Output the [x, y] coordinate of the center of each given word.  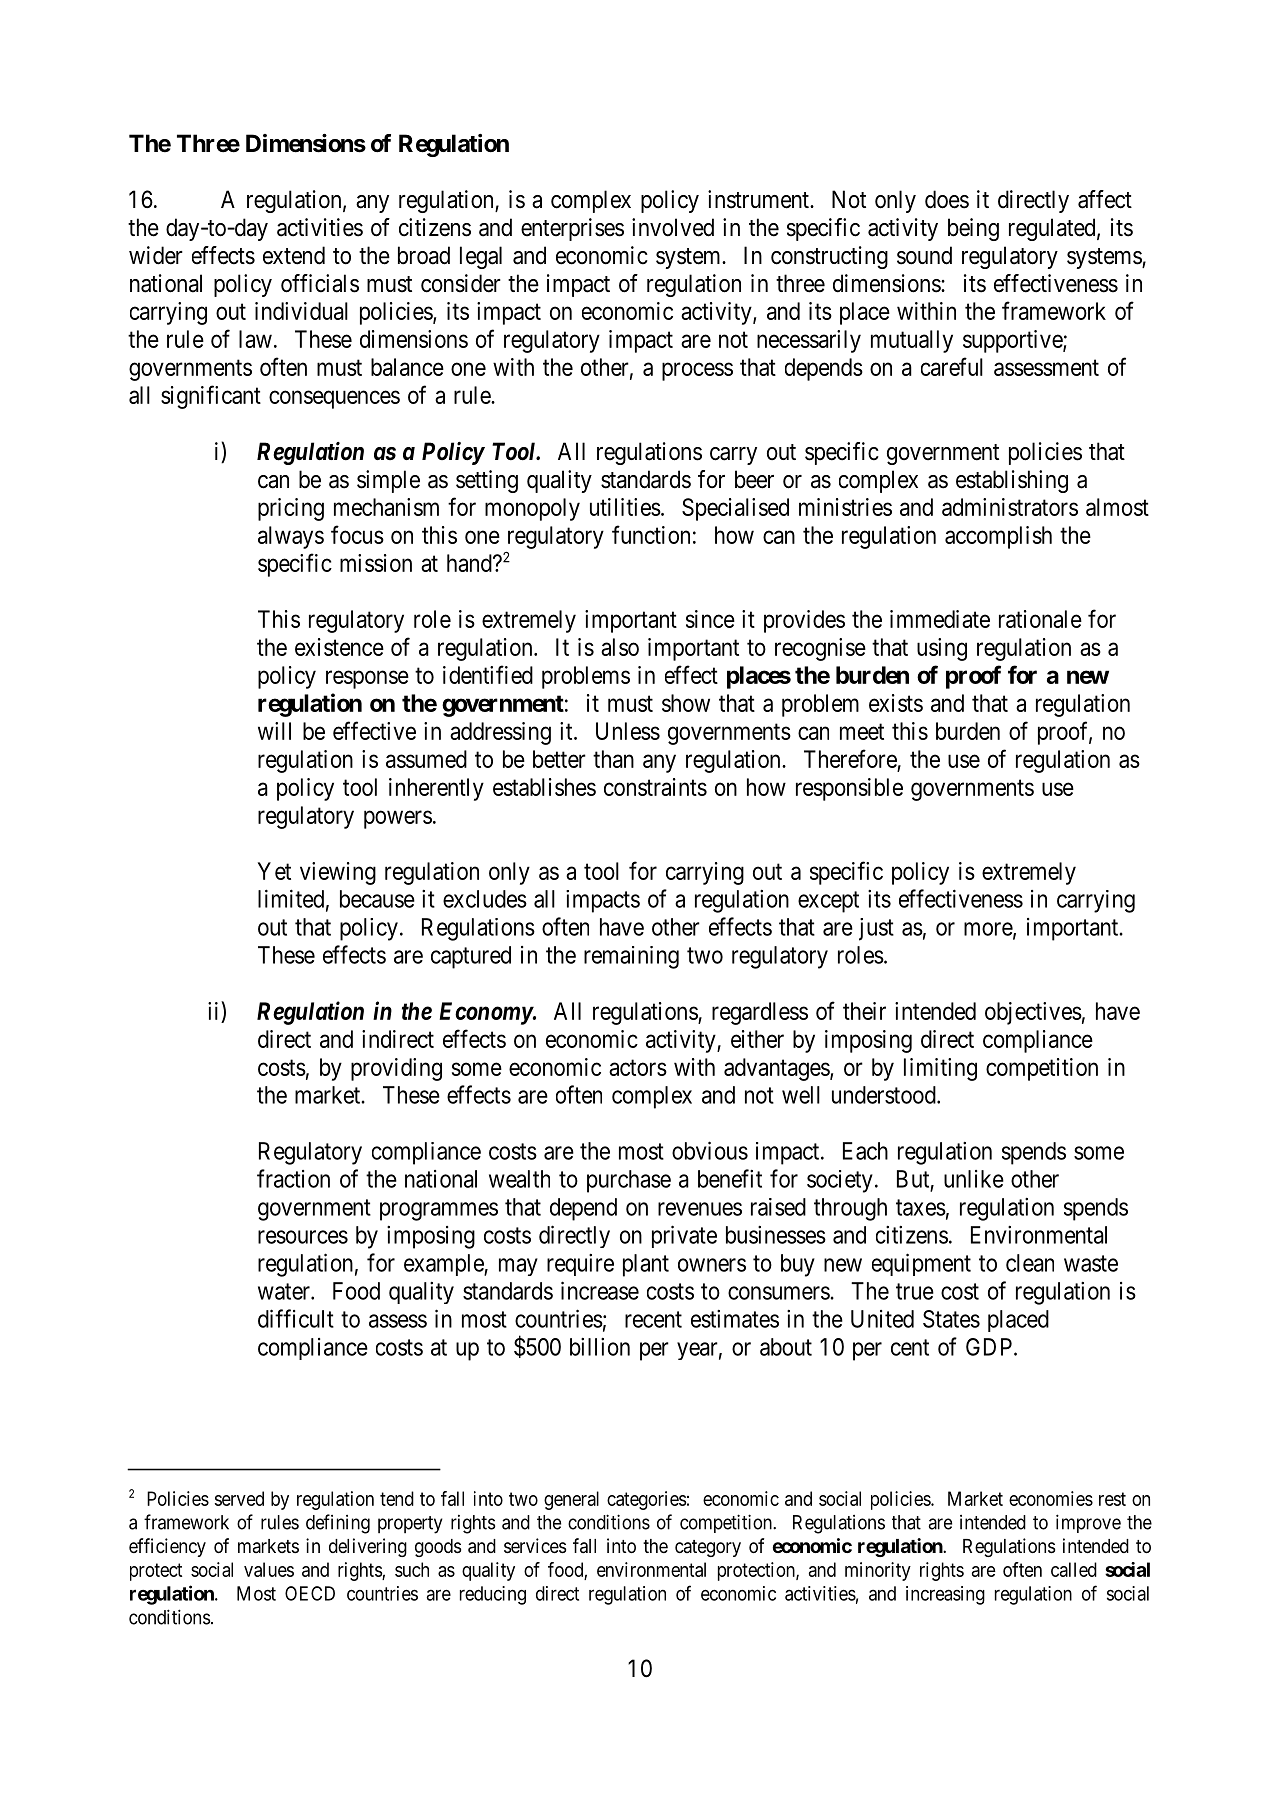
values [269, 1569]
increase [600, 1290]
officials [320, 283]
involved [673, 227]
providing [396, 1069]
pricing [291, 509]
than [613, 759]
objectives [1033, 1013]
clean [1030, 1263]
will [274, 731]
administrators [1010, 507]
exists [896, 703]
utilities [625, 507]
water [285, 1291]
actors [638, 1067]
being [973, 229]
